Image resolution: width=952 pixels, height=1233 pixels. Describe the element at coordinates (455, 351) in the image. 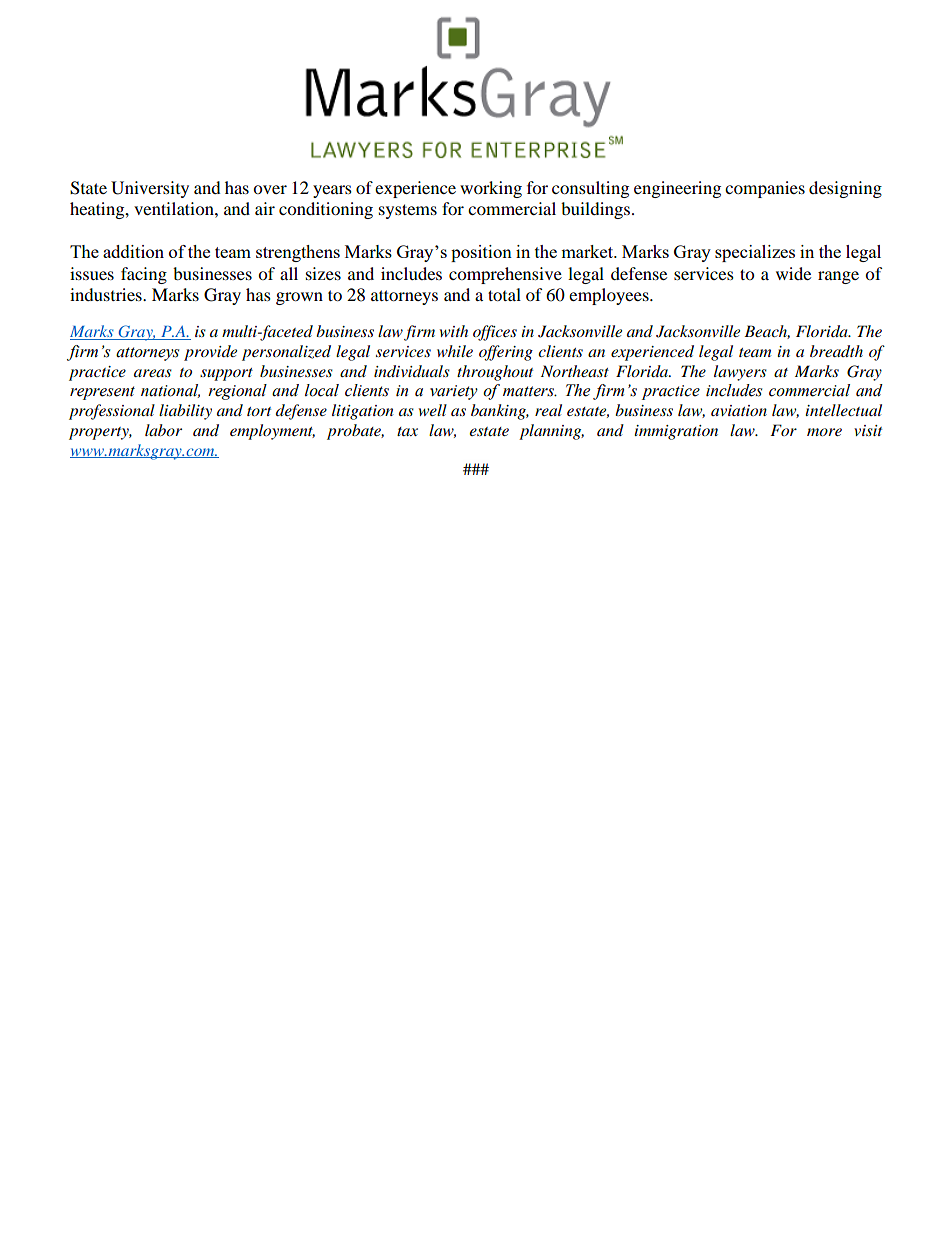

I see `while` at that location.
